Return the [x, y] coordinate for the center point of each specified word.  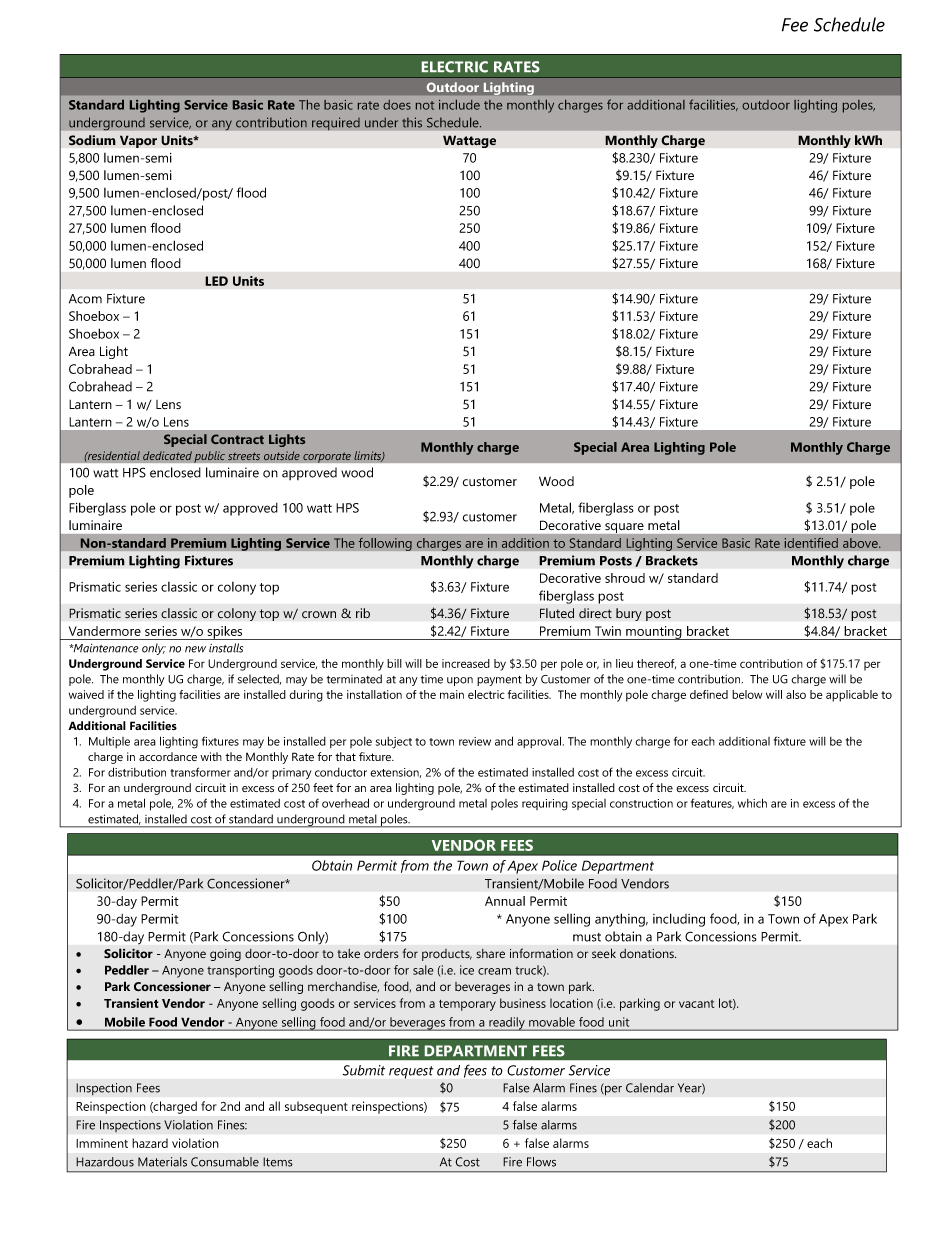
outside [282, 456]
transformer [200, 772]
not [425, 105]
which [752, 803]
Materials [162, 1162]
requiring [545, 805]
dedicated [167, 456]
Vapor [138, 141]
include [459, 105]
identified [811, 542]
